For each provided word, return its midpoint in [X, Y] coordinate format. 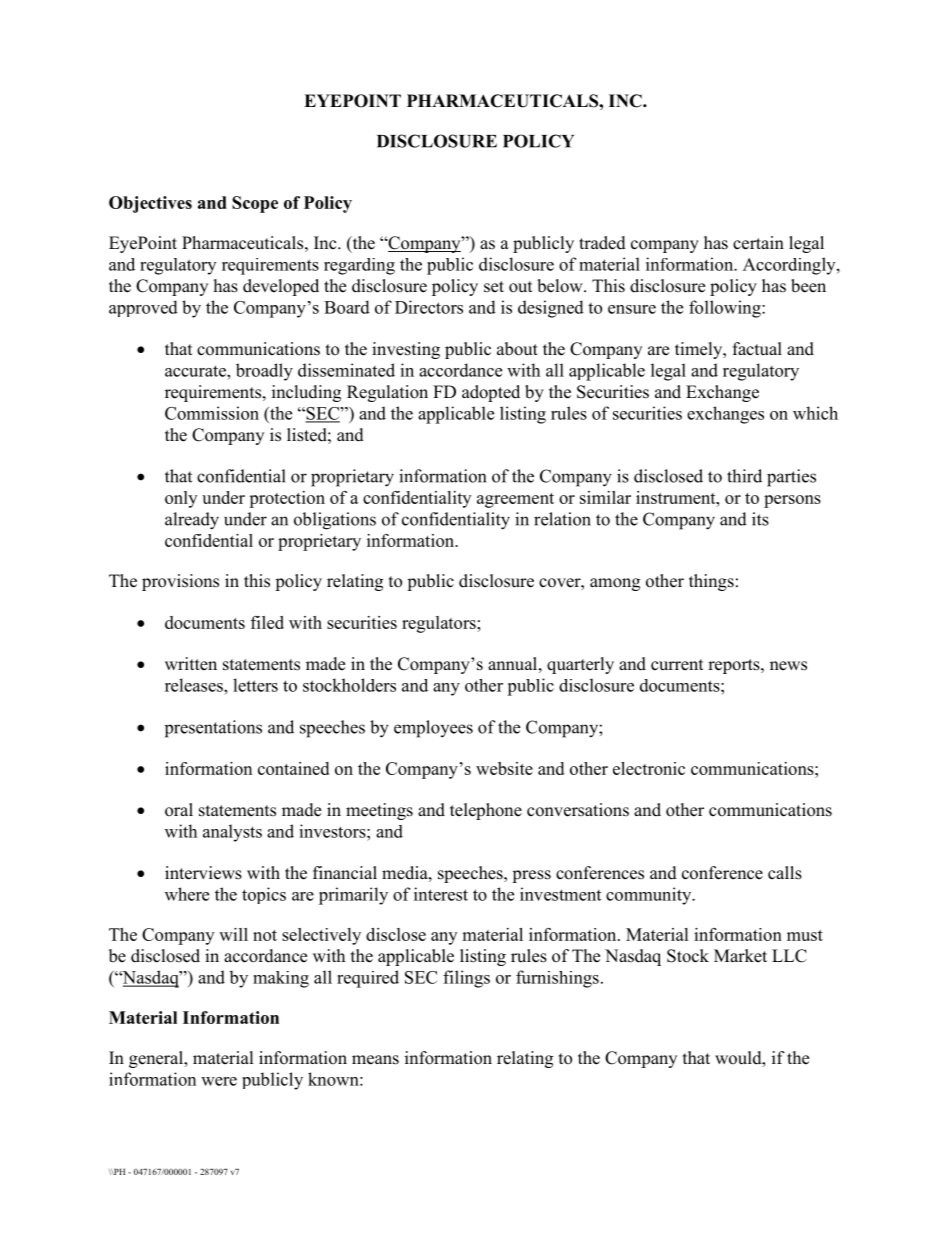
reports [735, 666]
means [375, 1060]
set [494, 287]
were [219, 1081]
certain [758, 243]
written [191, 664]
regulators [440, 624]
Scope [255, 204]
